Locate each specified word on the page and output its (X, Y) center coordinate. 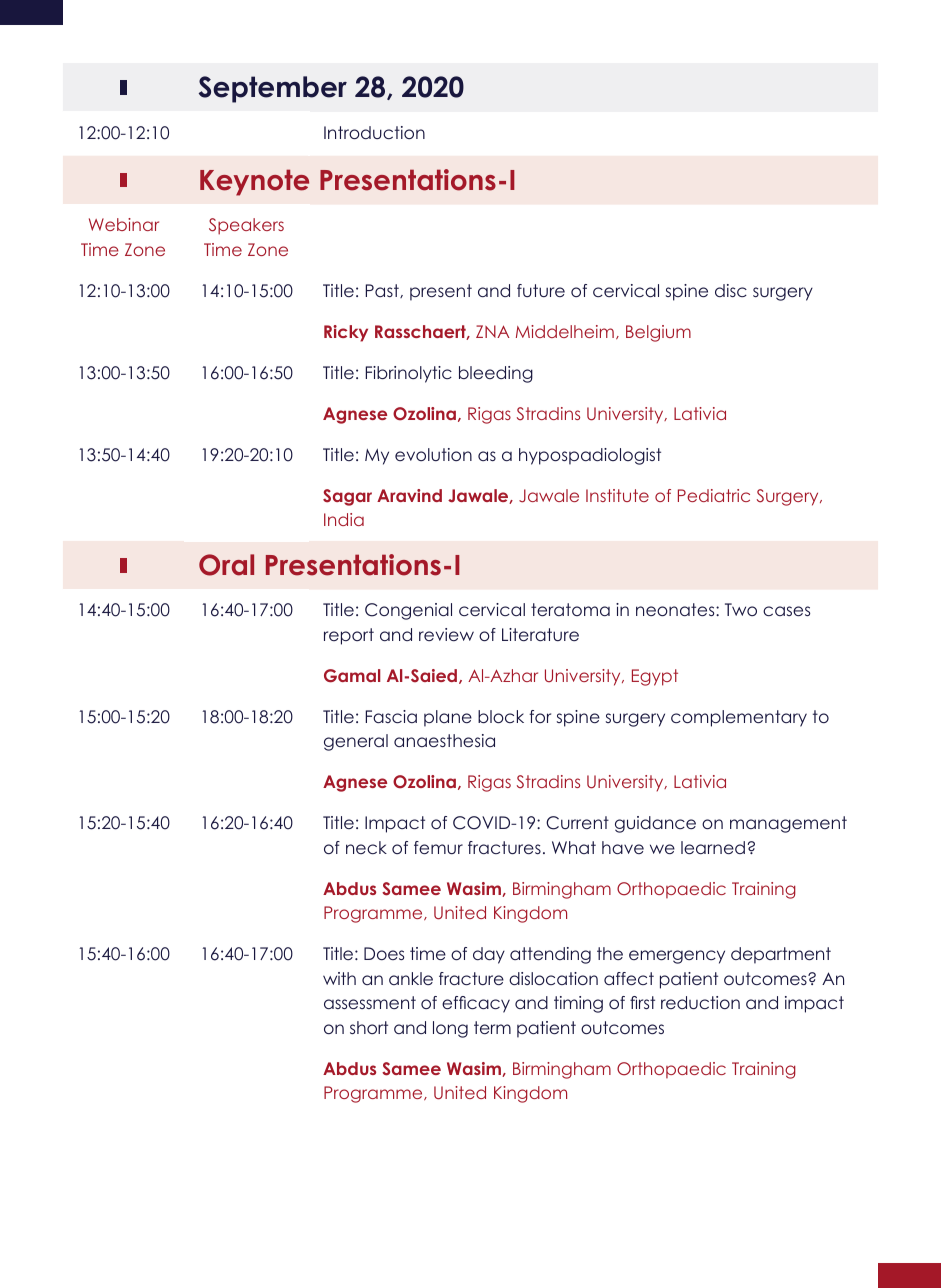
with (339, 978)
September (273, 89)
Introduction (374, 132)
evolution (433, 454)
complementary (739, 718)
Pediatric (714, 495)
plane (448, 718)
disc (731, 290)
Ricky (346, 333)
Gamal (352, 676)
